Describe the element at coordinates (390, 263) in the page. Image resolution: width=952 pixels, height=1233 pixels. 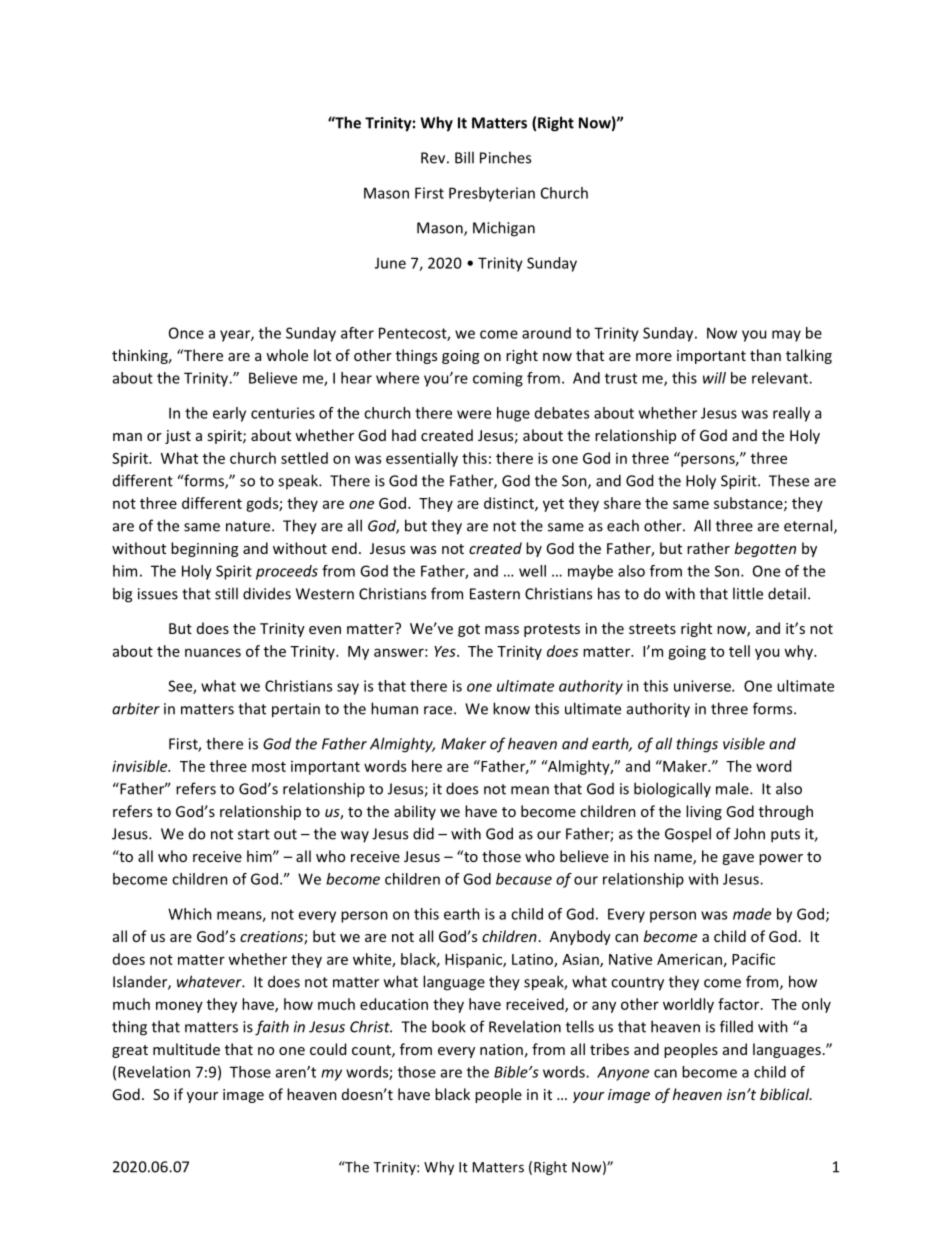
I see `June` at that location.
